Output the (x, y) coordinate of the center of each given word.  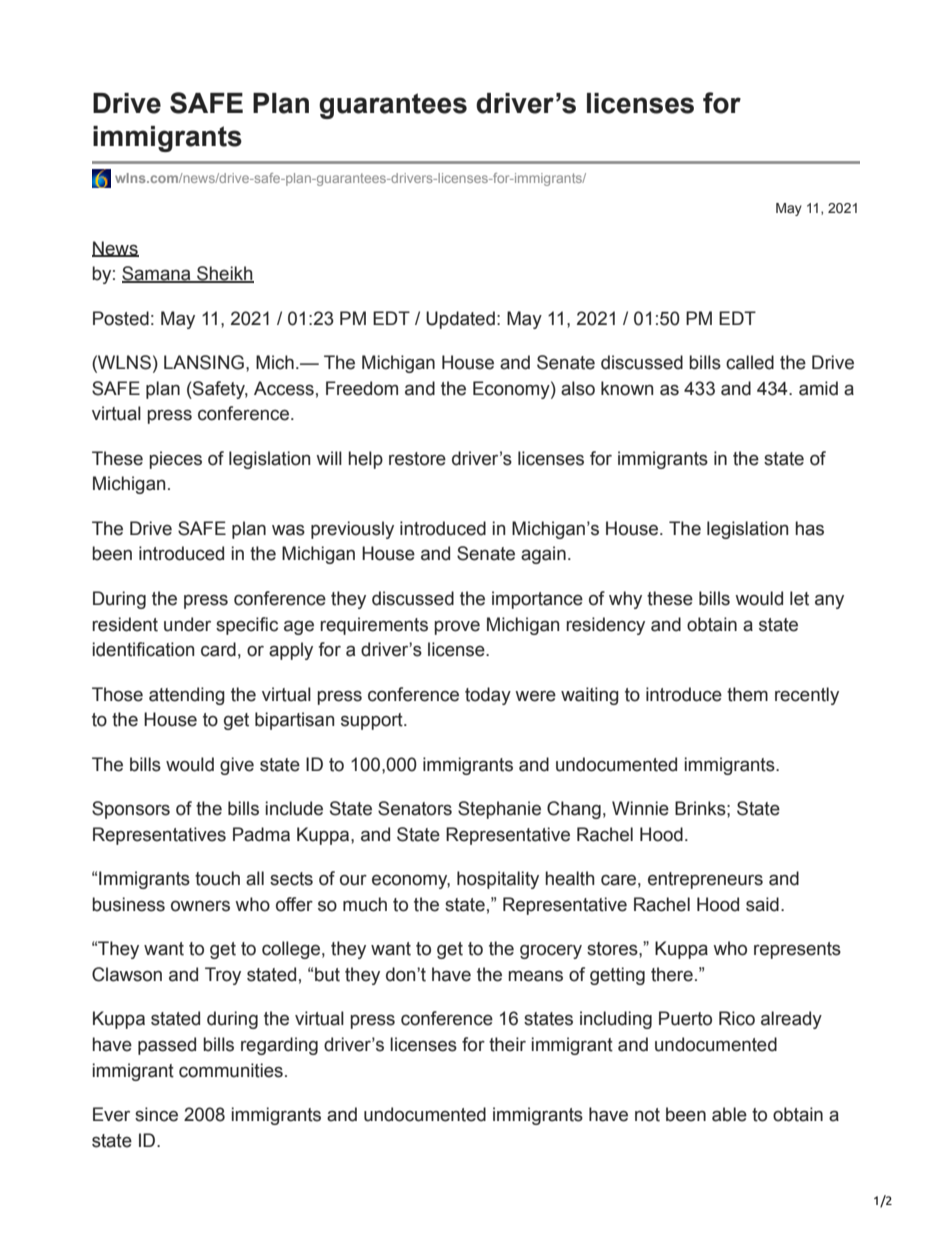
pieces (176, 460)
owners (200, 906)
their (507, 1044)
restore (417, 459)
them (747, 694)
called (750, 362)
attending (187, 696)
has (810, 528)
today (488, 696)
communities (231, 1070)
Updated (460, 320)
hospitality (498, 880)
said (762, 904)
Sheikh (224, 274)
